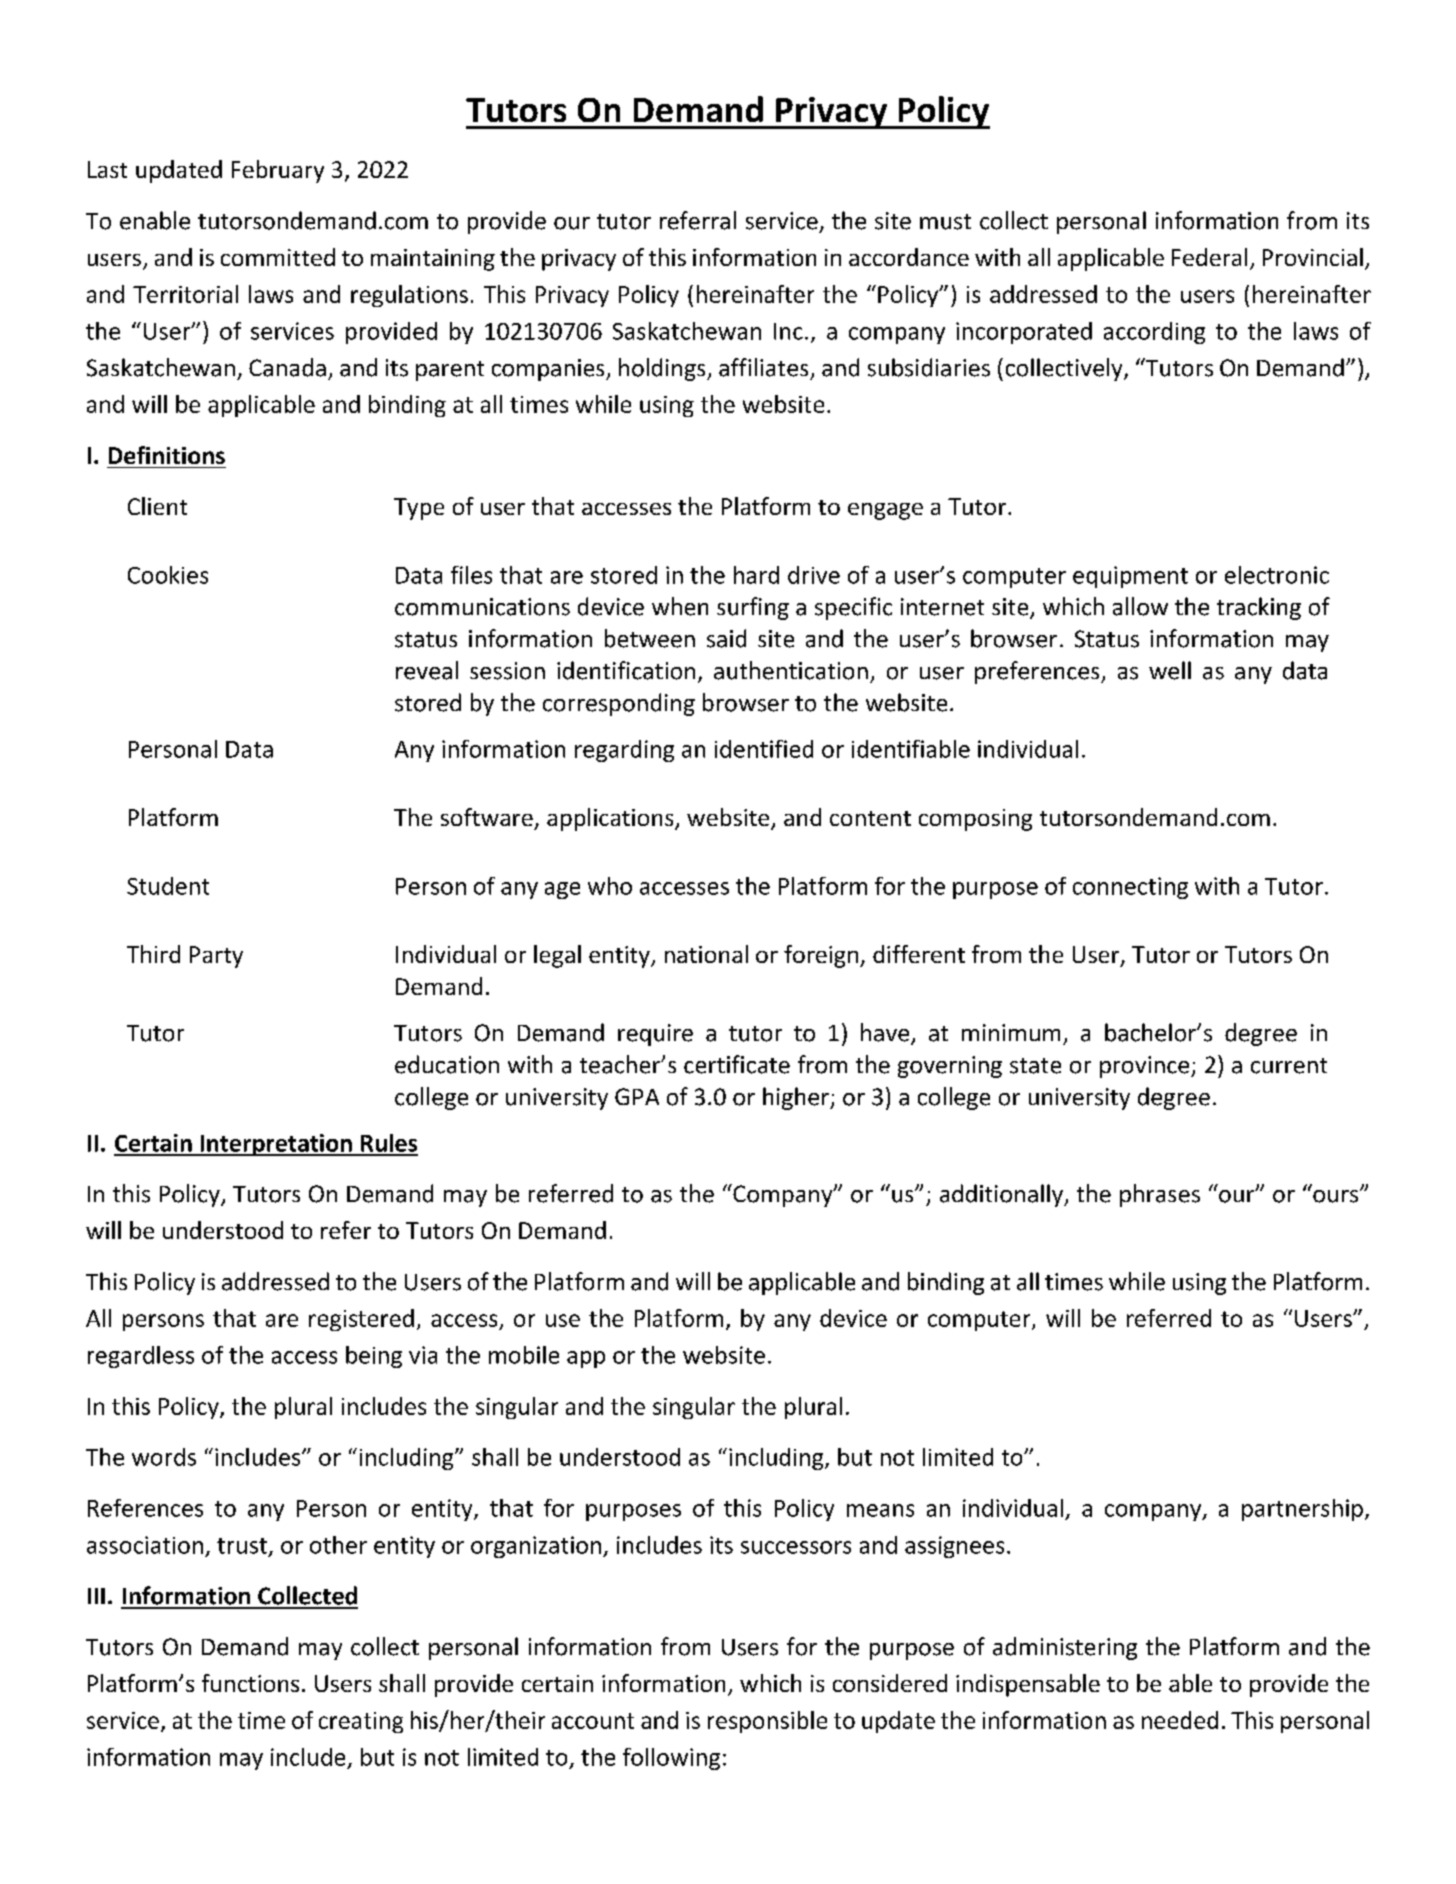  What do you see at coordinates (1209, 257) in the document?
I see `Federal` at bounding box center [1209, 257].
